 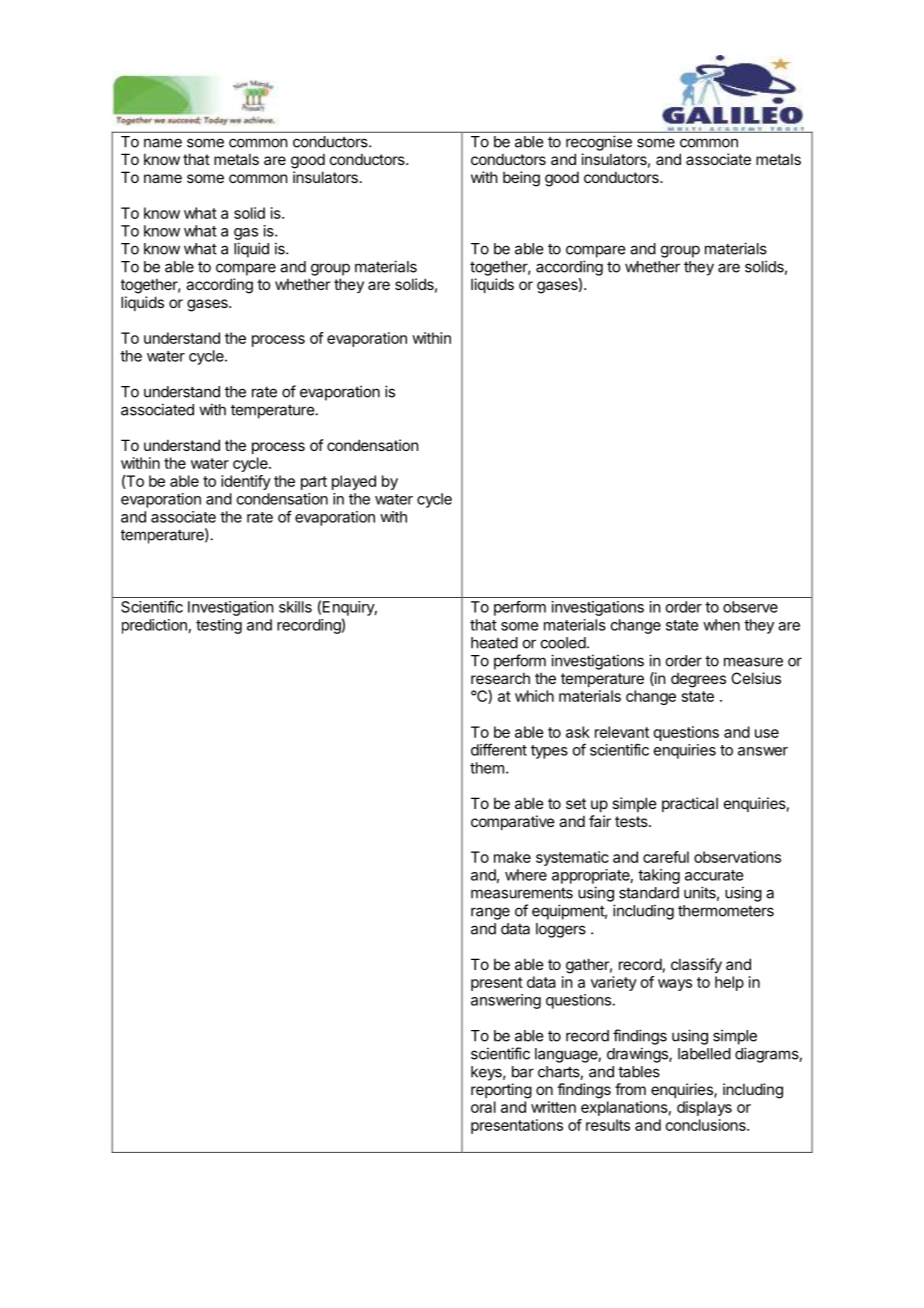 I want to click on being, so click(x=521, y=179).
